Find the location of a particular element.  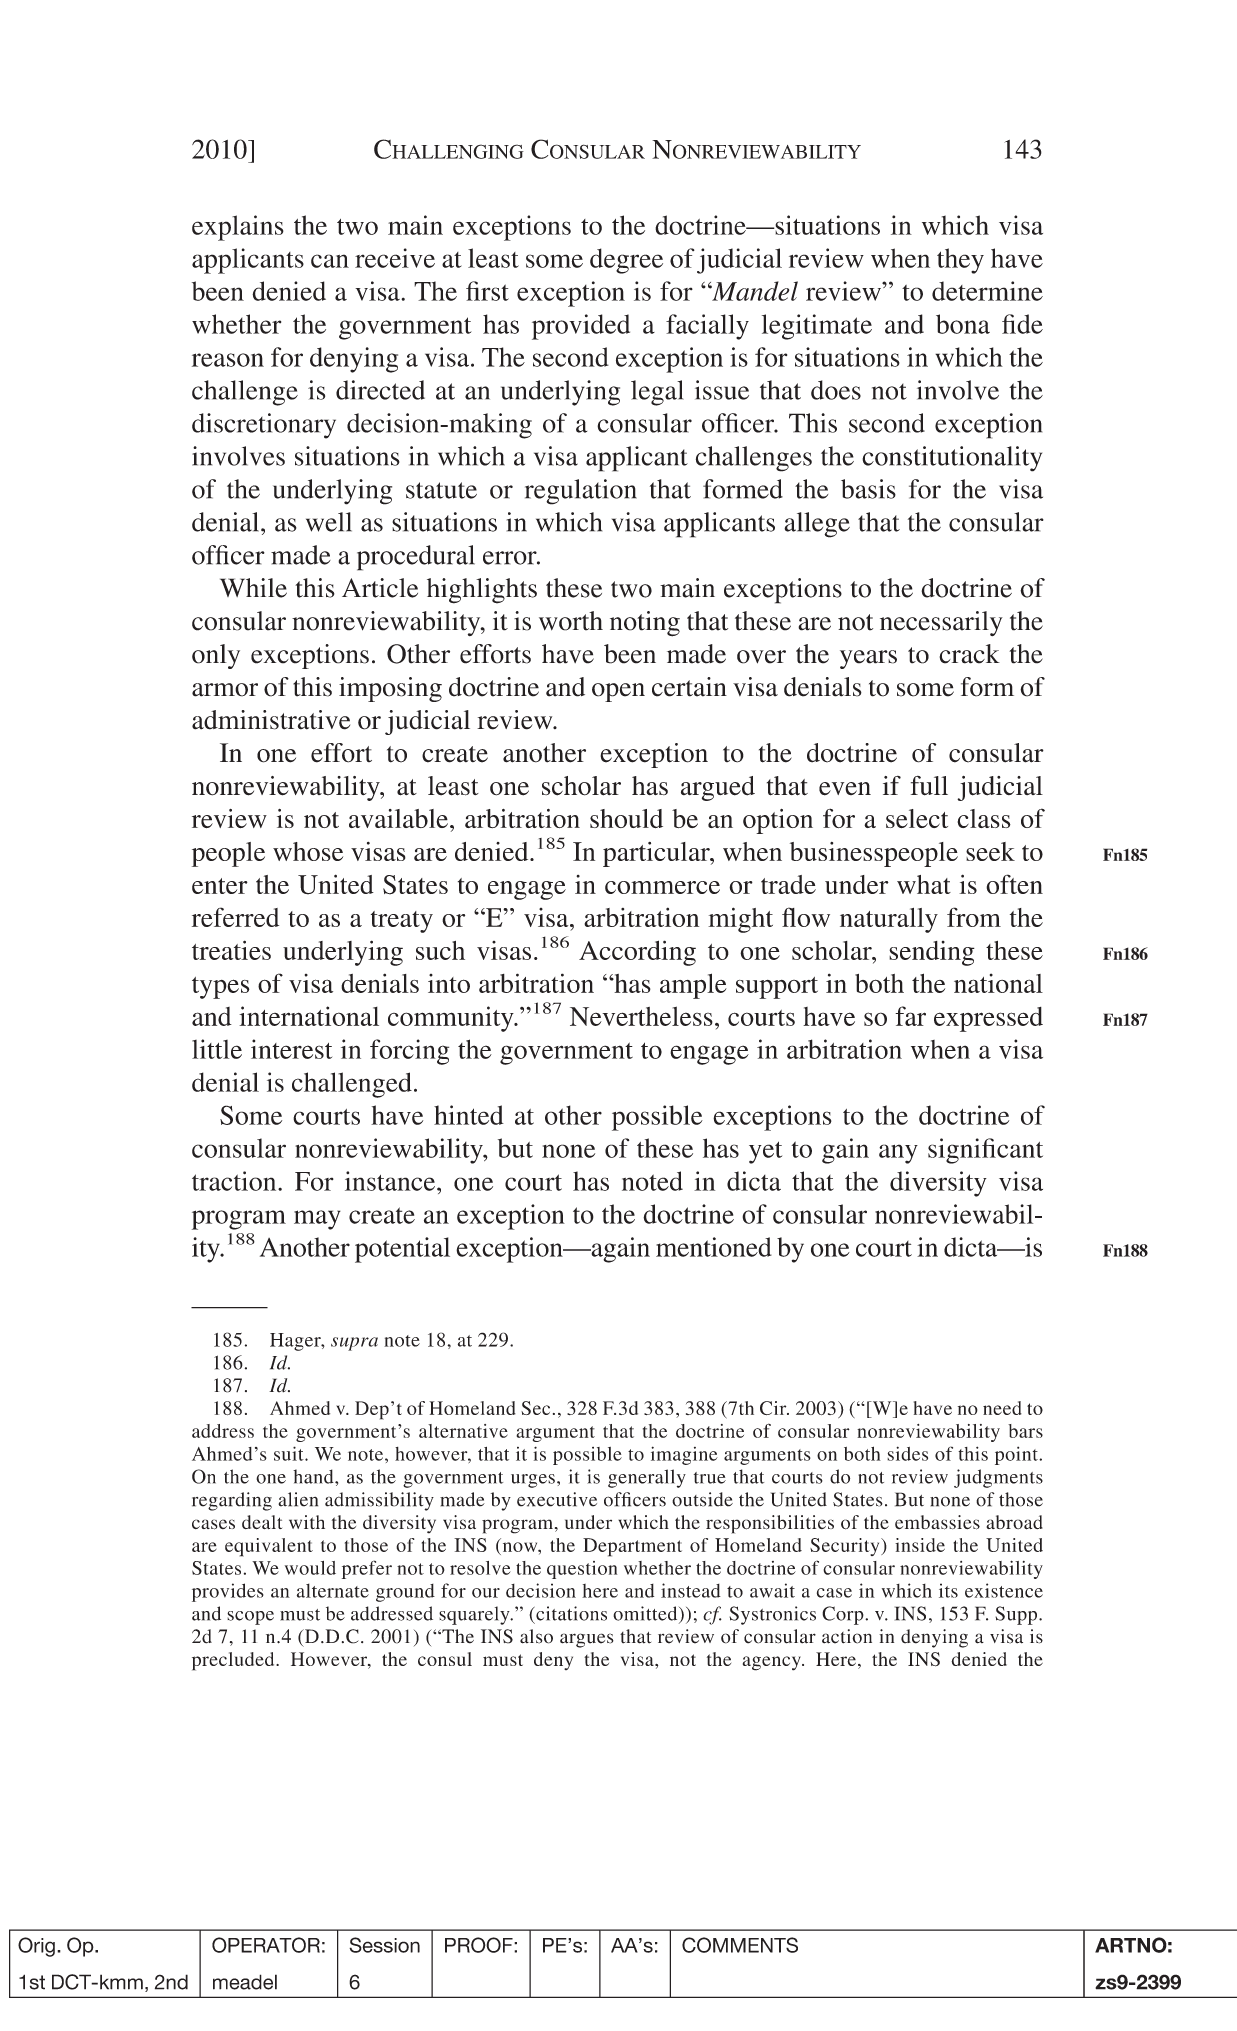

worth is located at coordinates (571, 621).
